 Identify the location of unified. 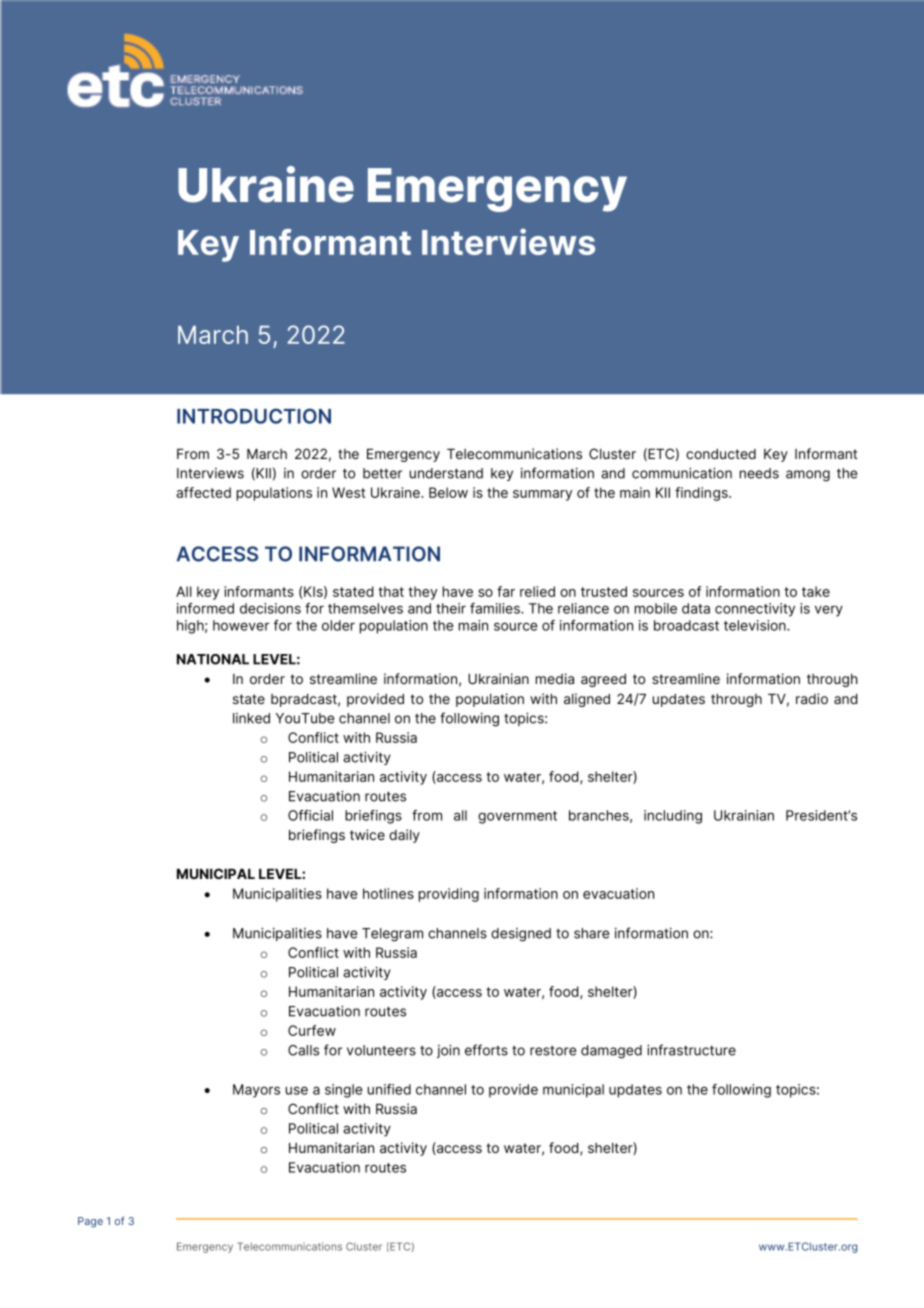
(389, 1089).
